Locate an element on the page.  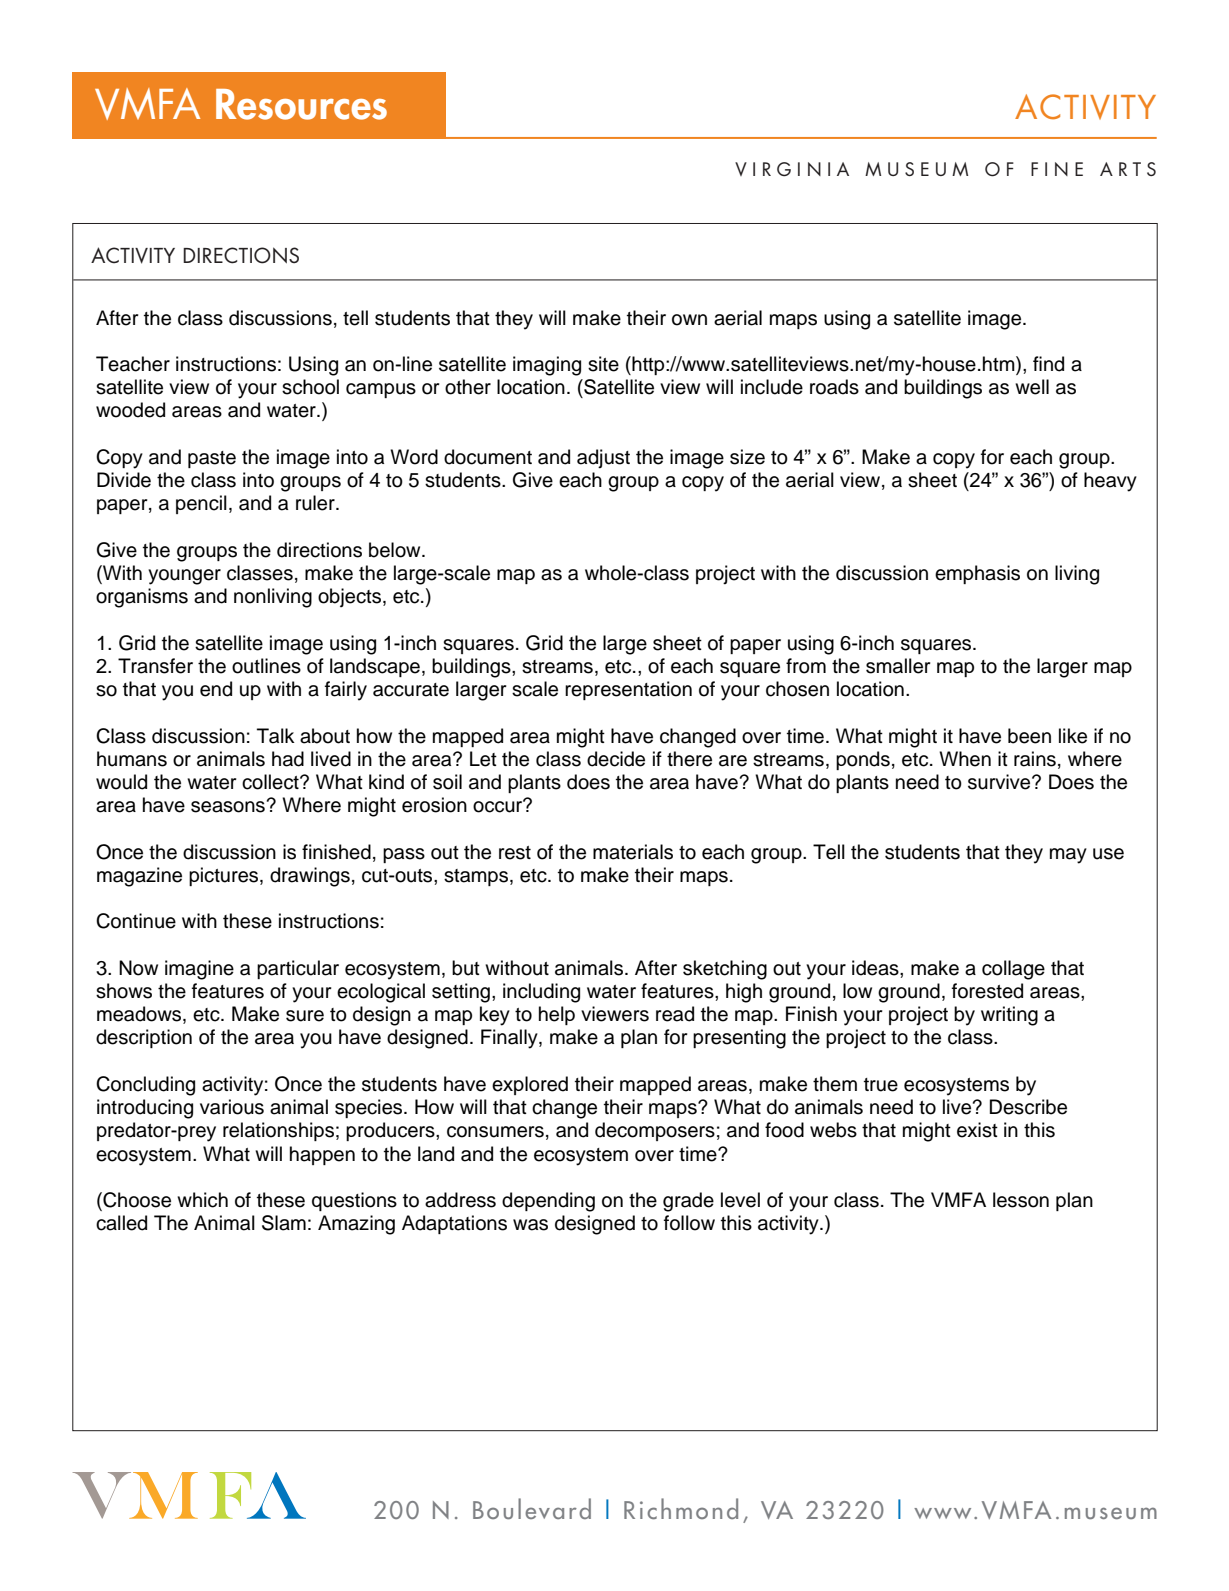
school is located at coordinates (310, 387).
